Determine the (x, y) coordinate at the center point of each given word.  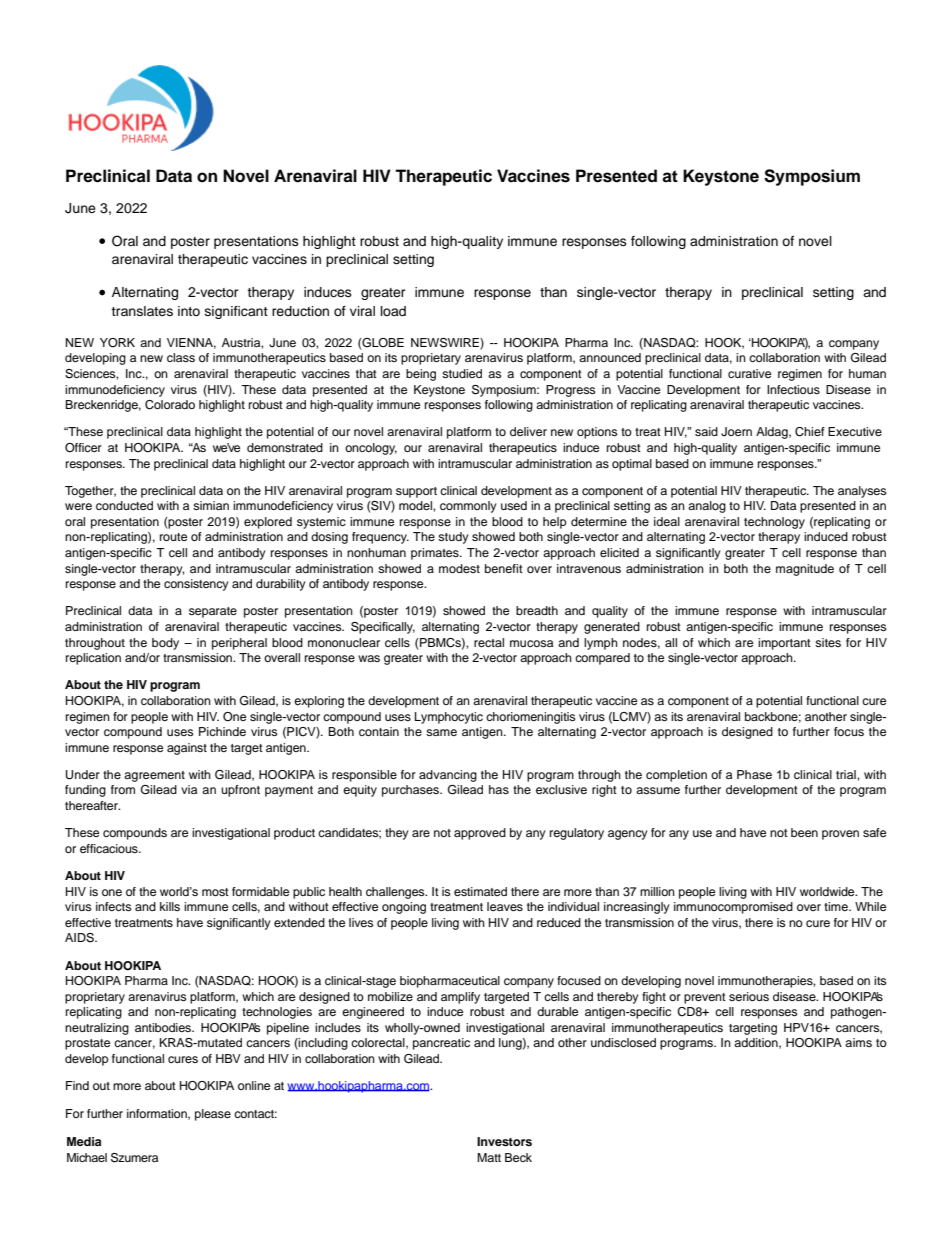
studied (462, 373)
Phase (754, 774)
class (181, 357)
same (441, 732)
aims (858, 1042)
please (213, 1115)
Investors (504, 1141)
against (187, 749)
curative (749, 373)
